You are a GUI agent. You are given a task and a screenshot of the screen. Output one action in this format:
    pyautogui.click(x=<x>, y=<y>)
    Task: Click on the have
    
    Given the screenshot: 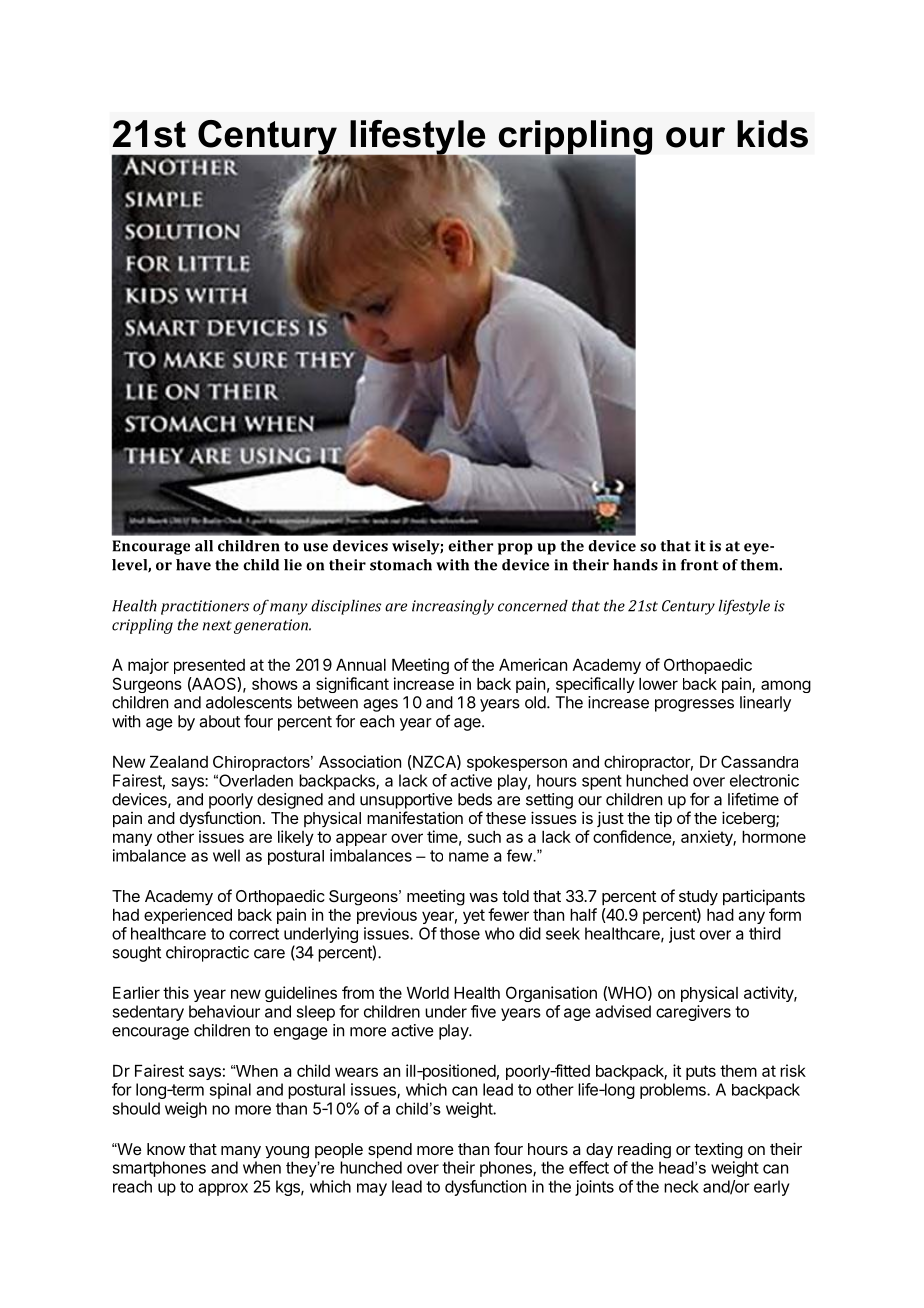 What is the action you would take?
    pyautogui.click(x=193, y=565)
